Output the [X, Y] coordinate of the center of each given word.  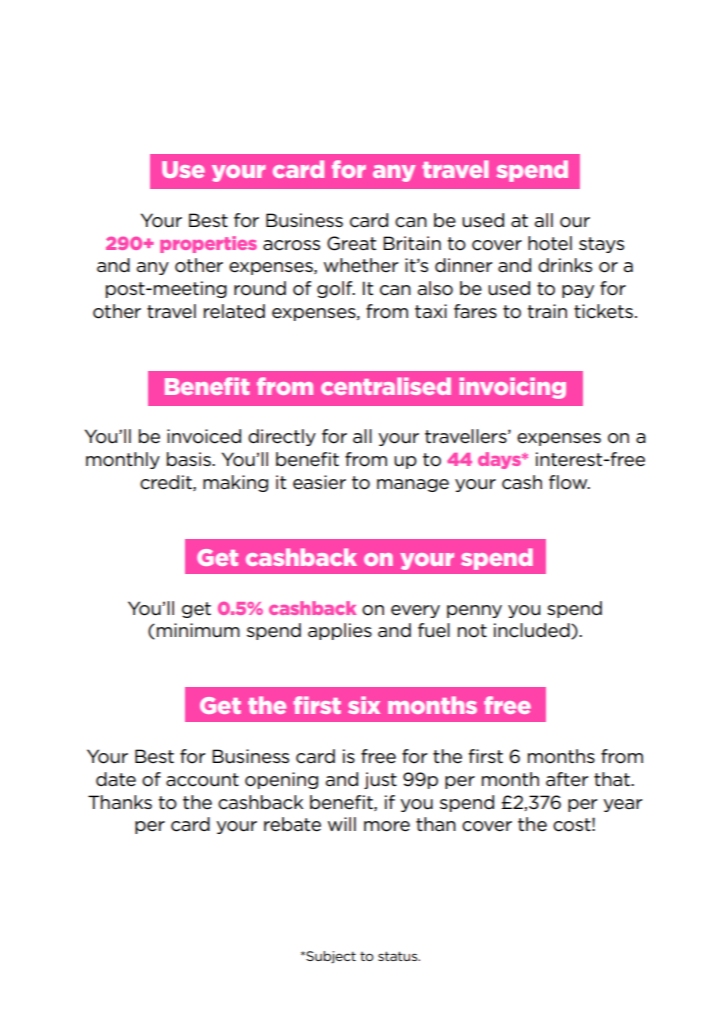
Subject [330, 957]
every [415, 611]
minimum [198, 630]
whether [361, 265]
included [533, 631]
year [622, 805]
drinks [565, 265]
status [399, 956]
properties [208, 244]
